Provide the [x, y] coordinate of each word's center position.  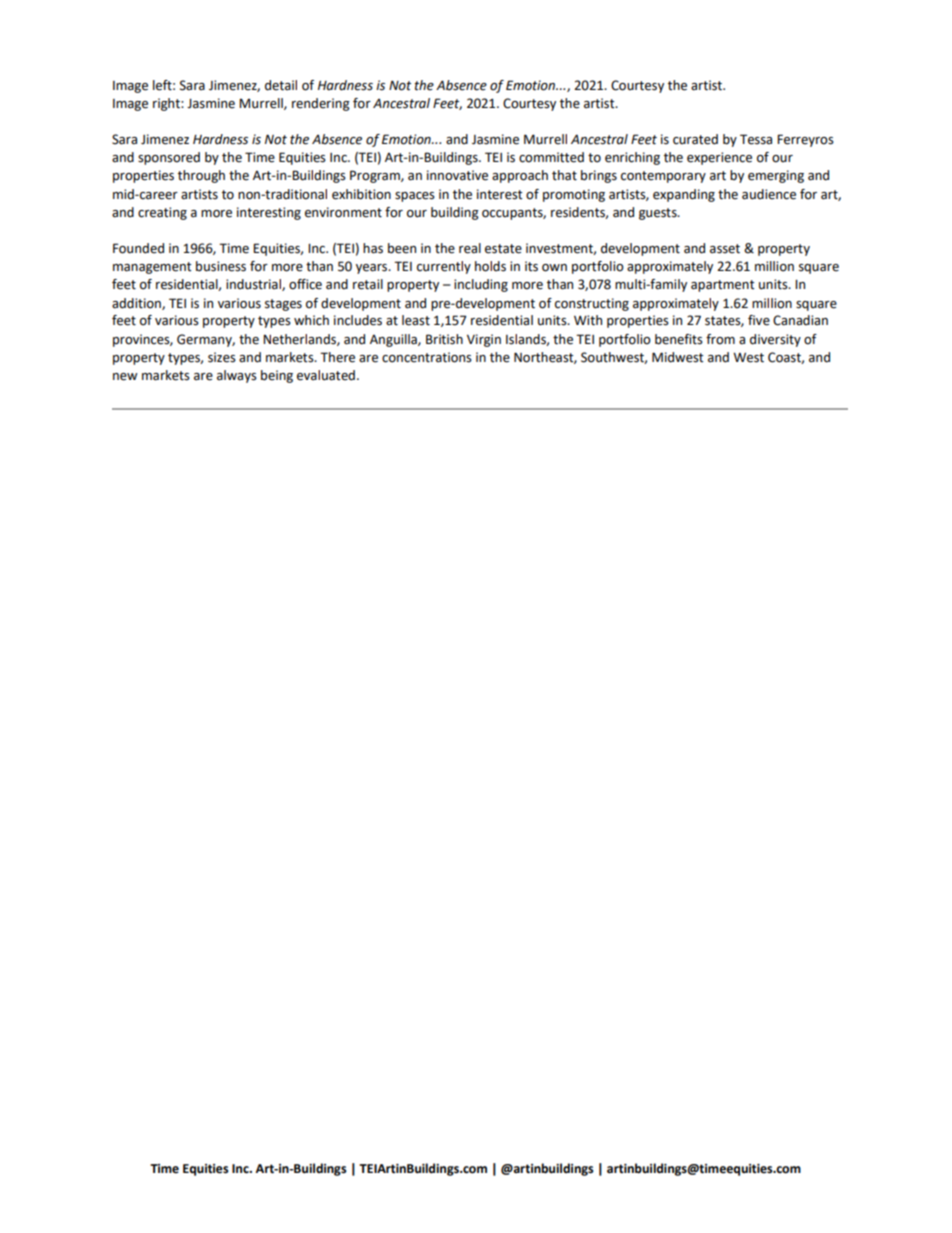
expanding [684, 195]
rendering [321, 104]
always [237, 376]
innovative [457, 175]
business [221, 266]
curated [695, 139]
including [481, 285]
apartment [723, 286]
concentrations [427, 357]
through [201, 176]
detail [281, 85]
